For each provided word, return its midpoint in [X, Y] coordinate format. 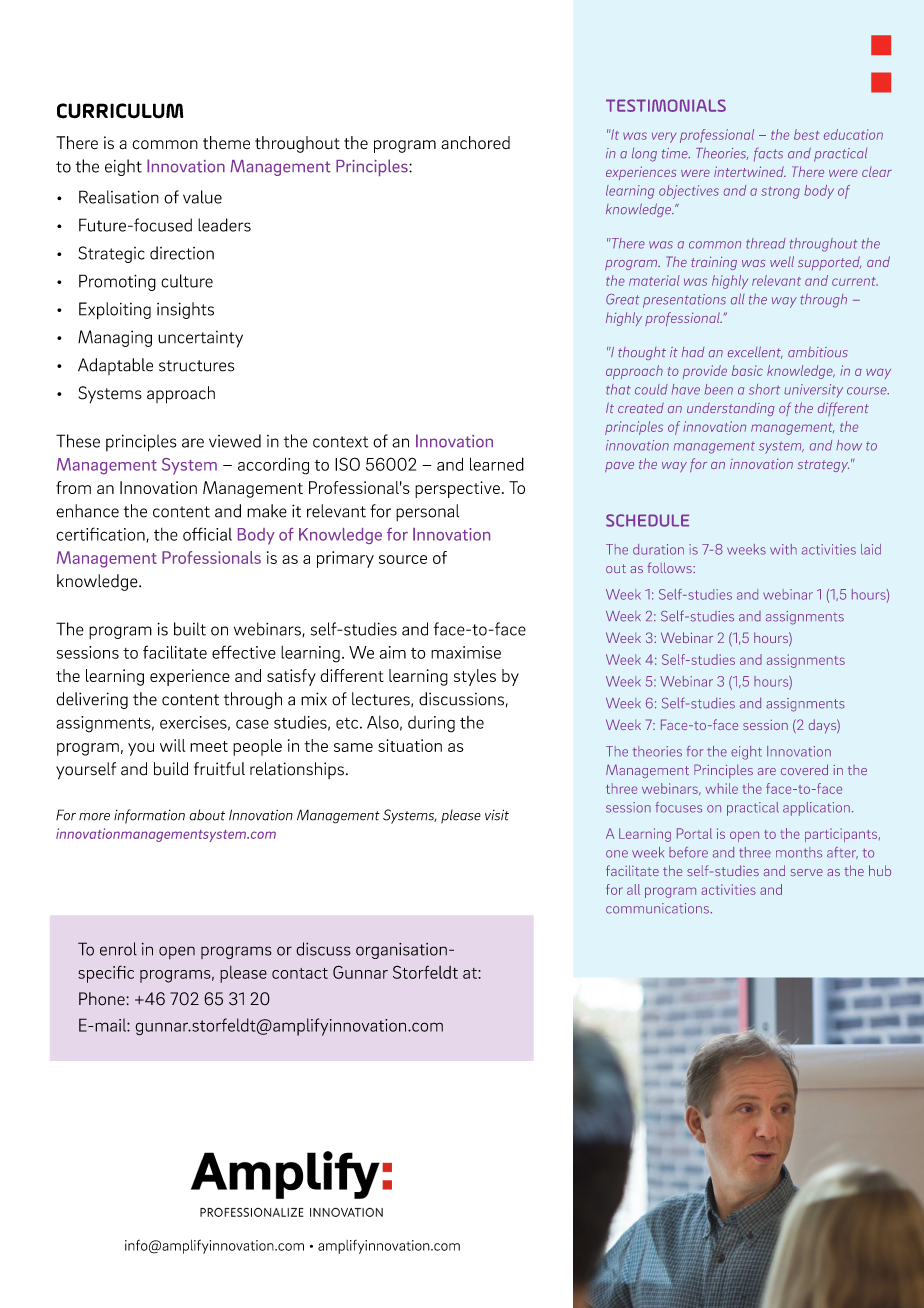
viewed [235, 441]
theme [226, 143]
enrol [118, 949]
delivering [92, 700]
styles [475, 677]
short [764, 389]
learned [497, 464]
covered [804, 769]
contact [300, 973]
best [806, 134]
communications [658, 908]
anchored [475, 143]
